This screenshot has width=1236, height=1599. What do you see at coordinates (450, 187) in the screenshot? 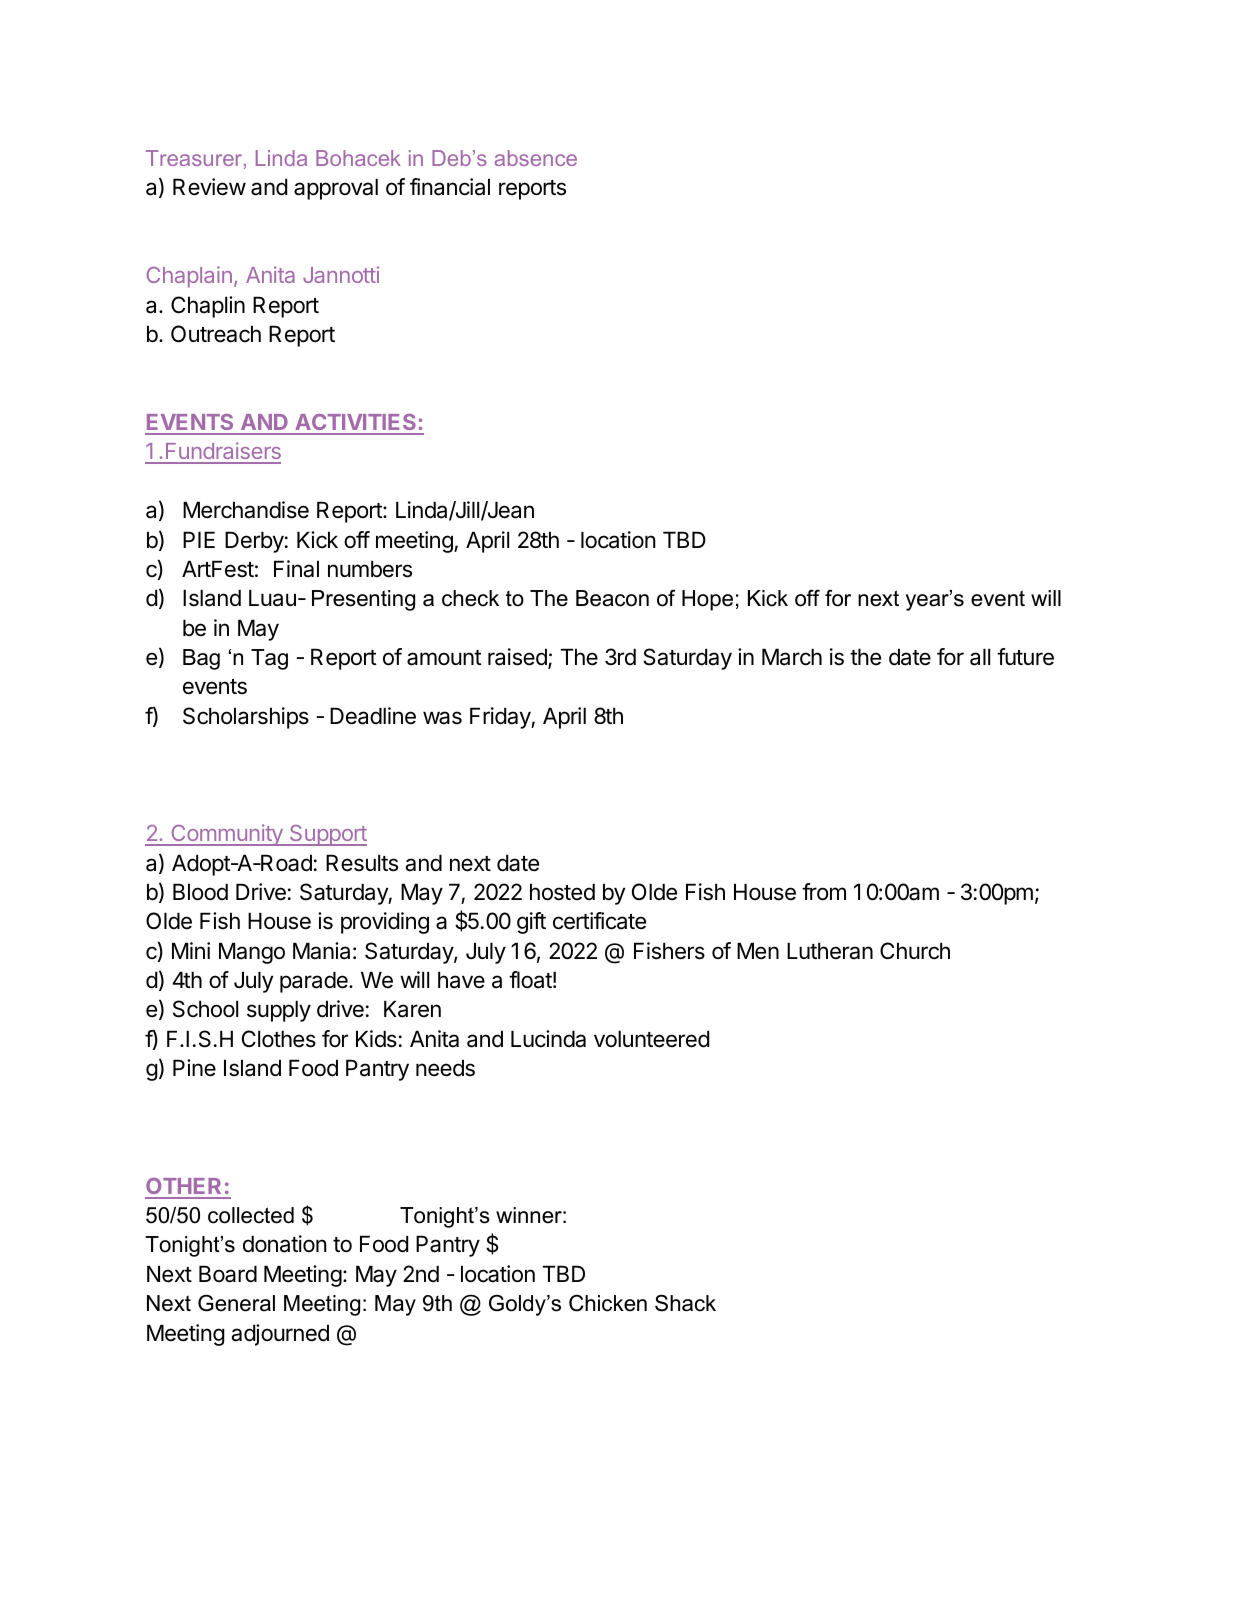
I see `financial` at bounding box center [450, 187].
